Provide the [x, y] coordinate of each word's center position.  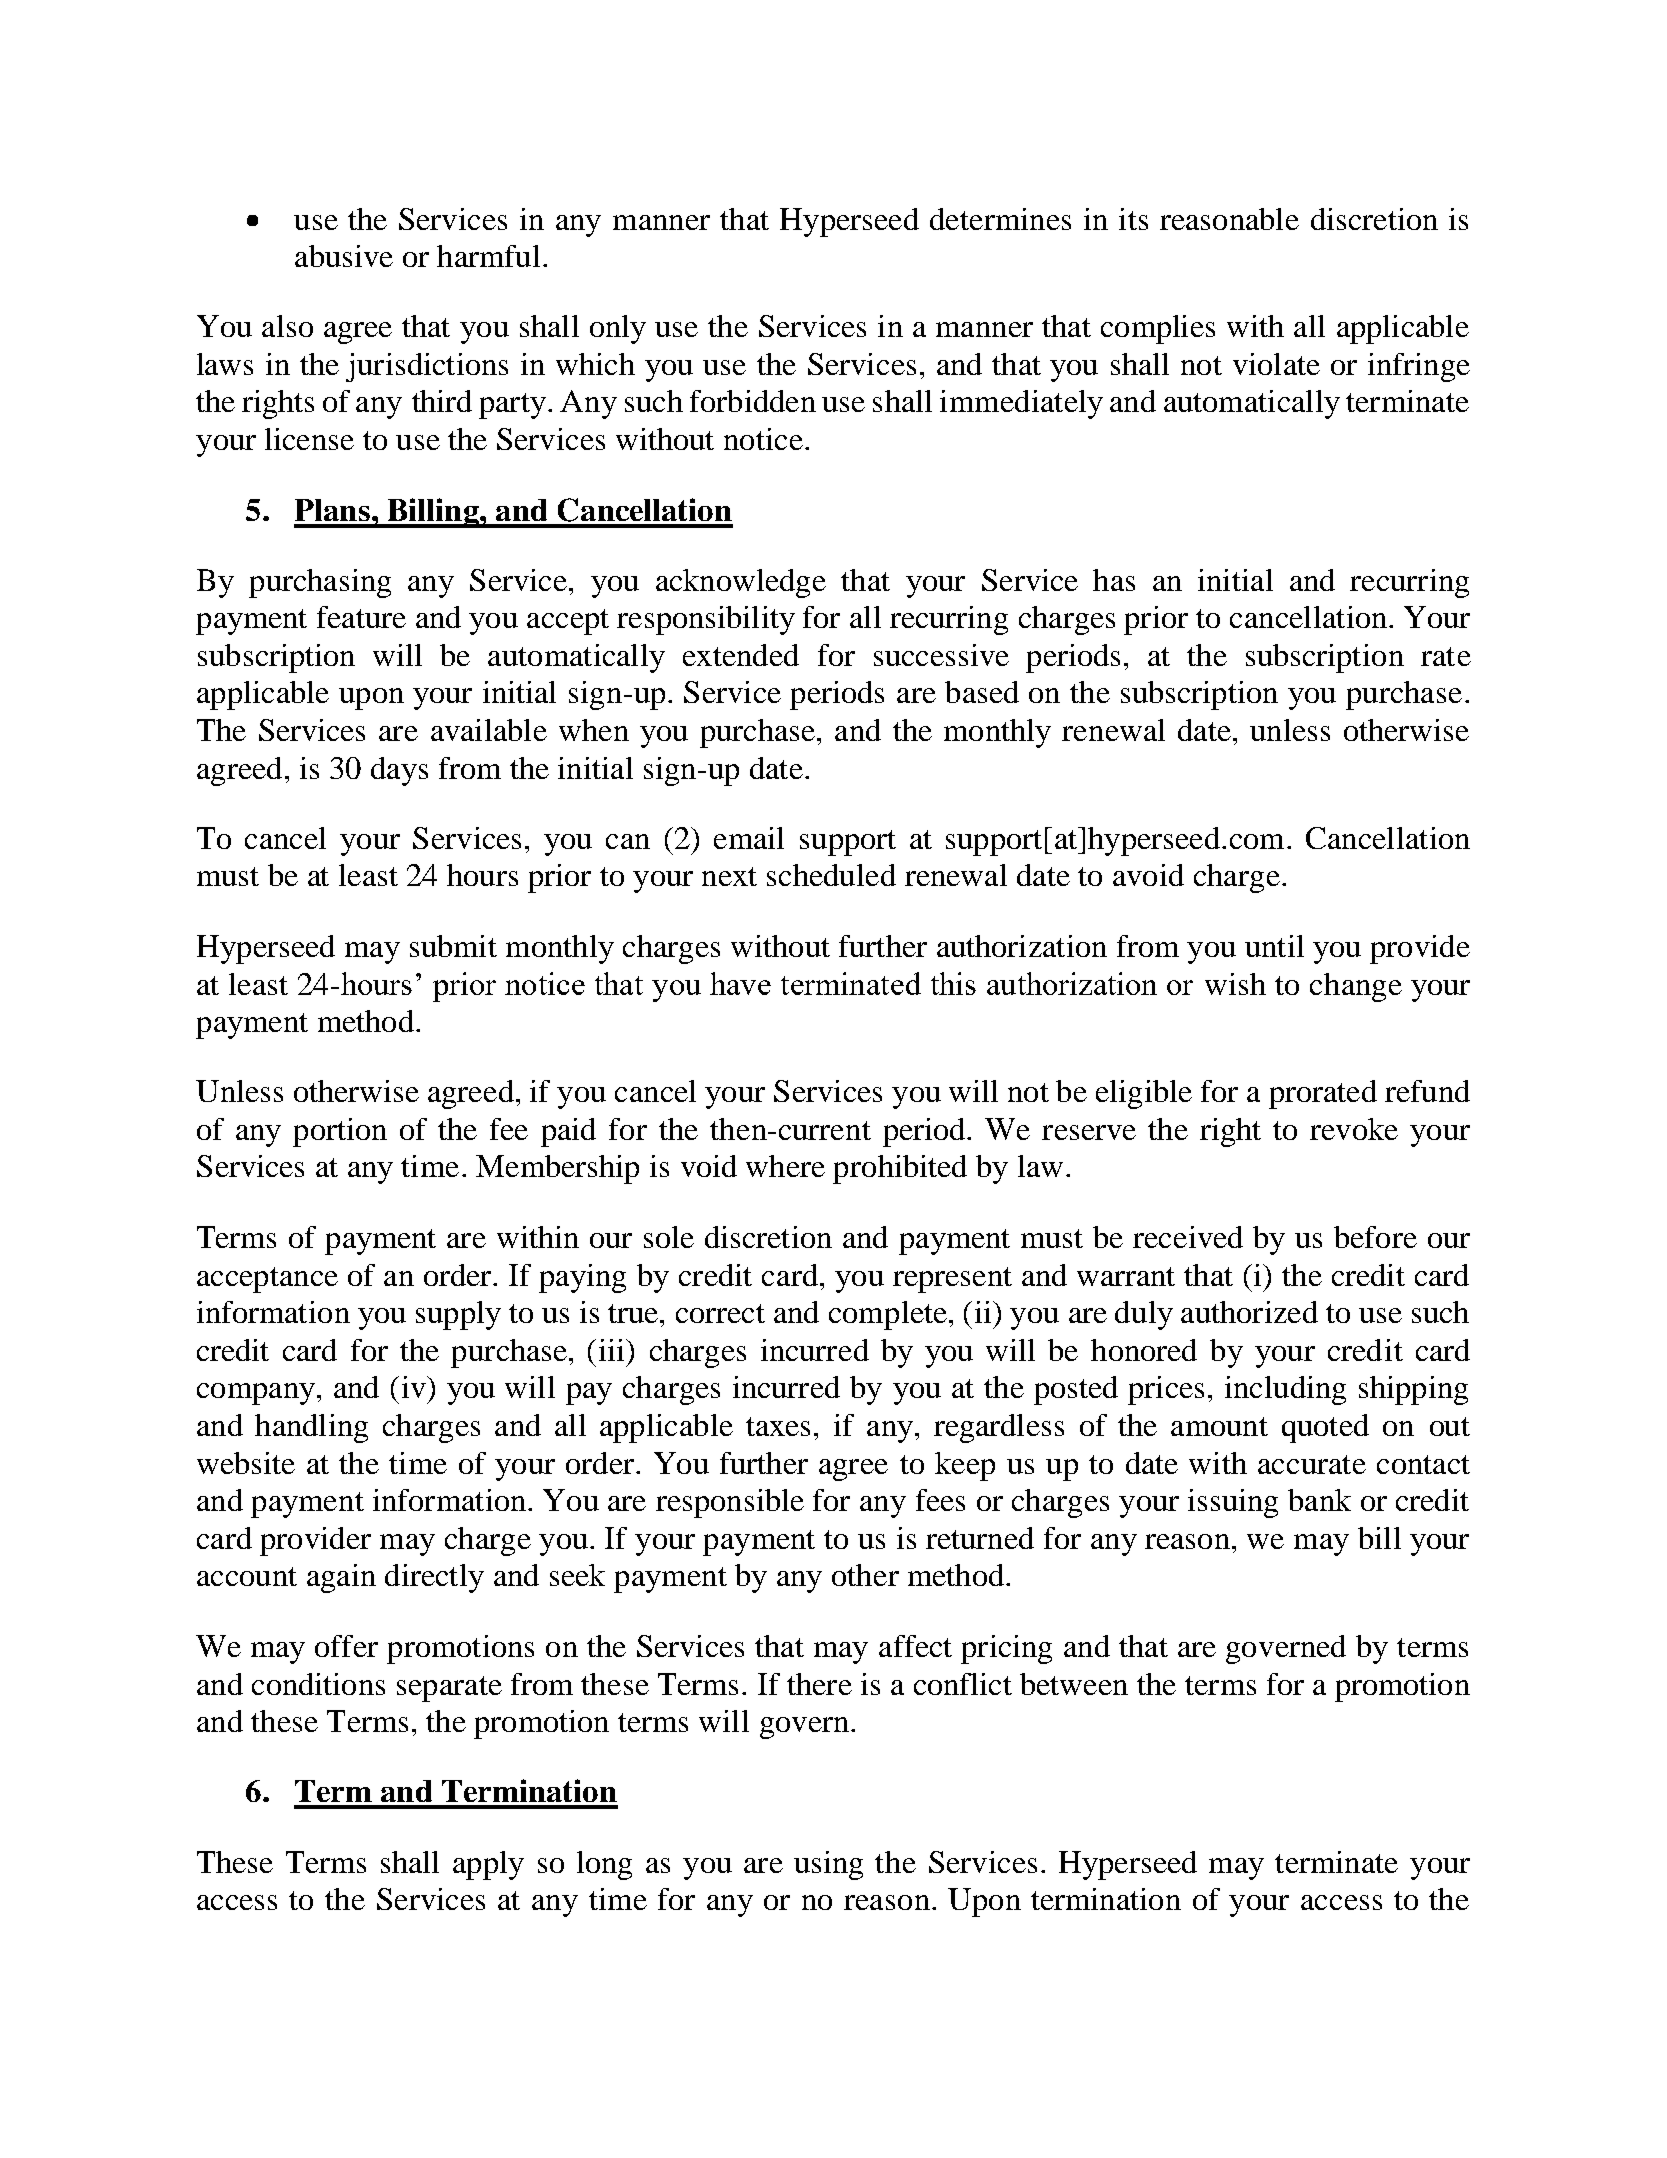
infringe [1419, 367]
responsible [730, 1503]
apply [488, 1865]
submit [453, 946]
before [1375, 1237]
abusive [344, 256]
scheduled [831, 875]
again [341, 1578]
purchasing [320, 583]
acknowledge [741, 583]
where [785, 1166]
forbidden [753, 401]
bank [1319, 1500]
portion [340, 1132]
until [1274, 946]
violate [1276, 364]
